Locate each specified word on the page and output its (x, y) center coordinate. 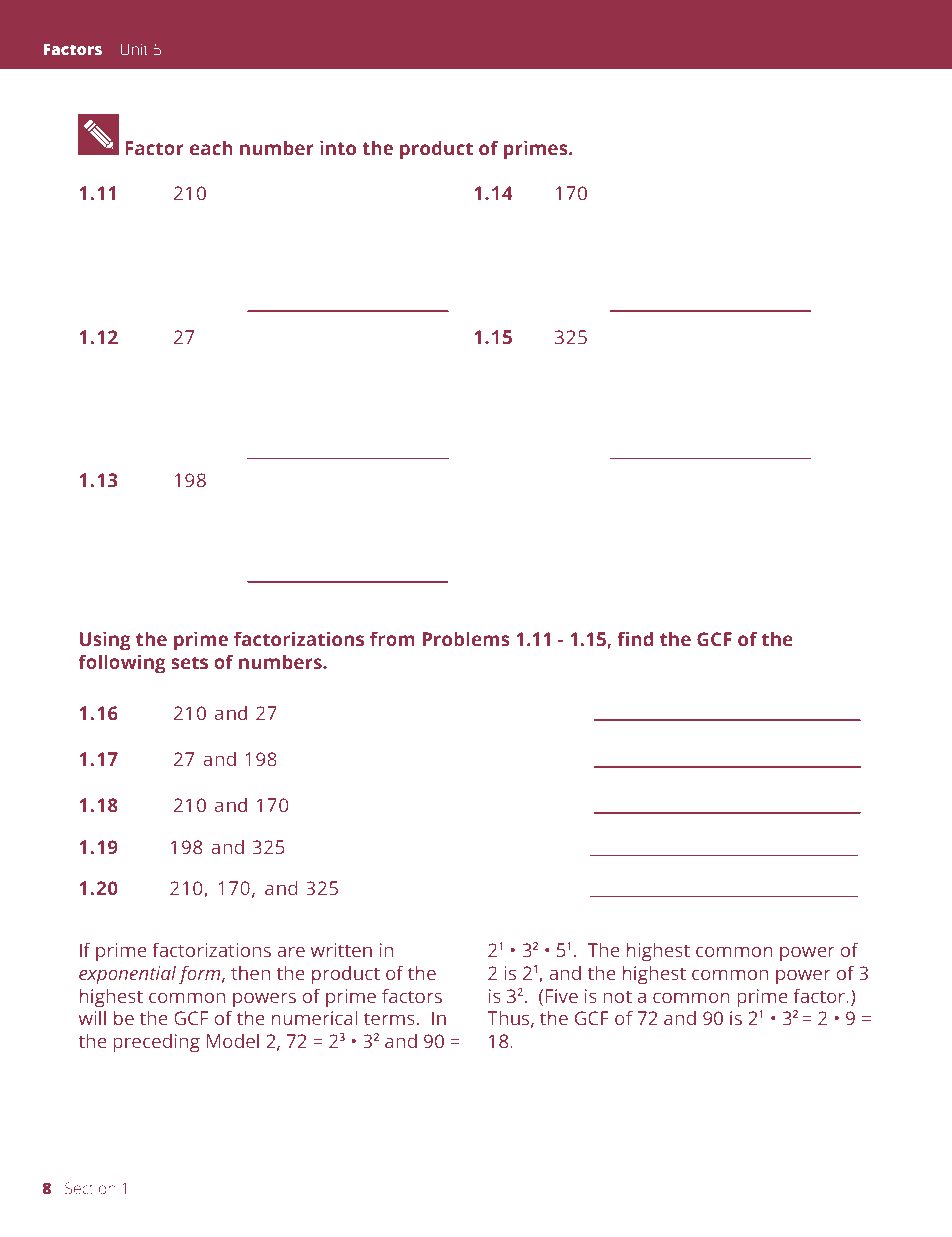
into (338, 147)
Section (90, 1188)
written (341, 950)
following (122, 664)
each (211, 148)
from (392, 638)
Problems (466, 639)
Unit (134, 49)
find (635, 638)
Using (105, 641)
